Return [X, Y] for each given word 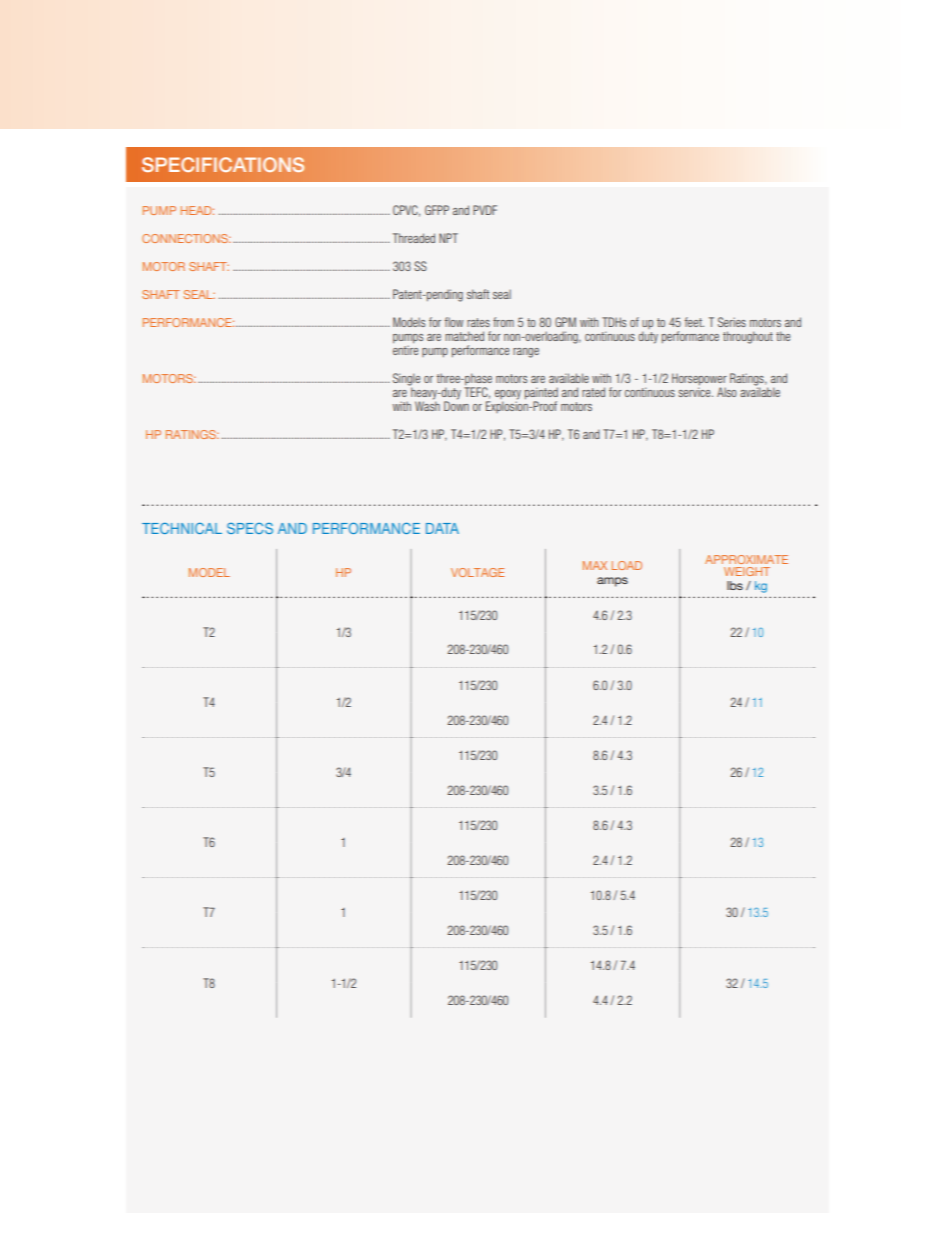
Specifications [223, 164]
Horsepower [699, 380]
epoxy [508, 396]
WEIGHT [747, 571]
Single [406, 380]
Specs [250, 528]
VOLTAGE [477, 572]
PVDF [485, 210]
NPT [448, 238]
